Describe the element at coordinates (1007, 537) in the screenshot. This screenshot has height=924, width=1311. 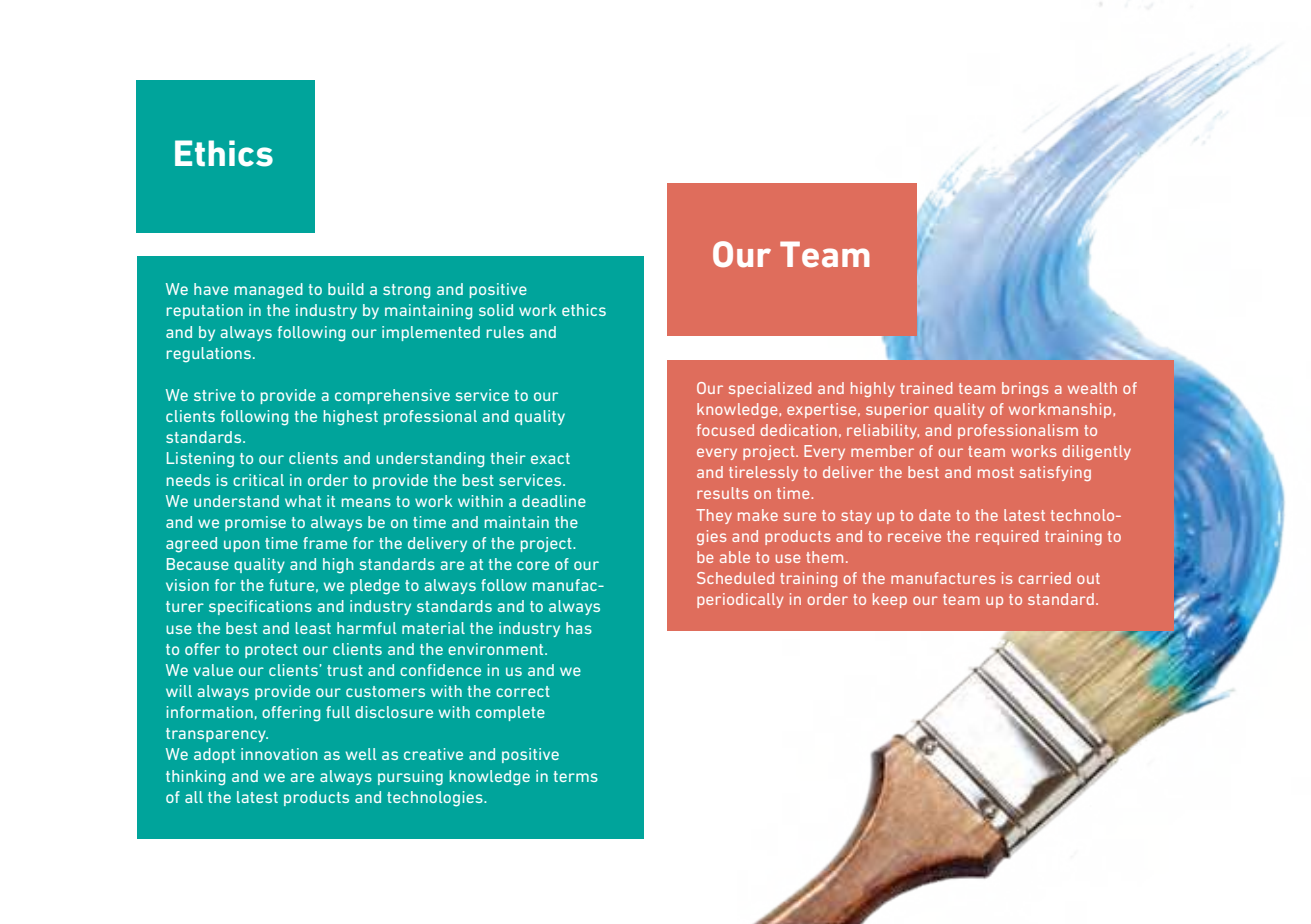
I see `required` at that location.
